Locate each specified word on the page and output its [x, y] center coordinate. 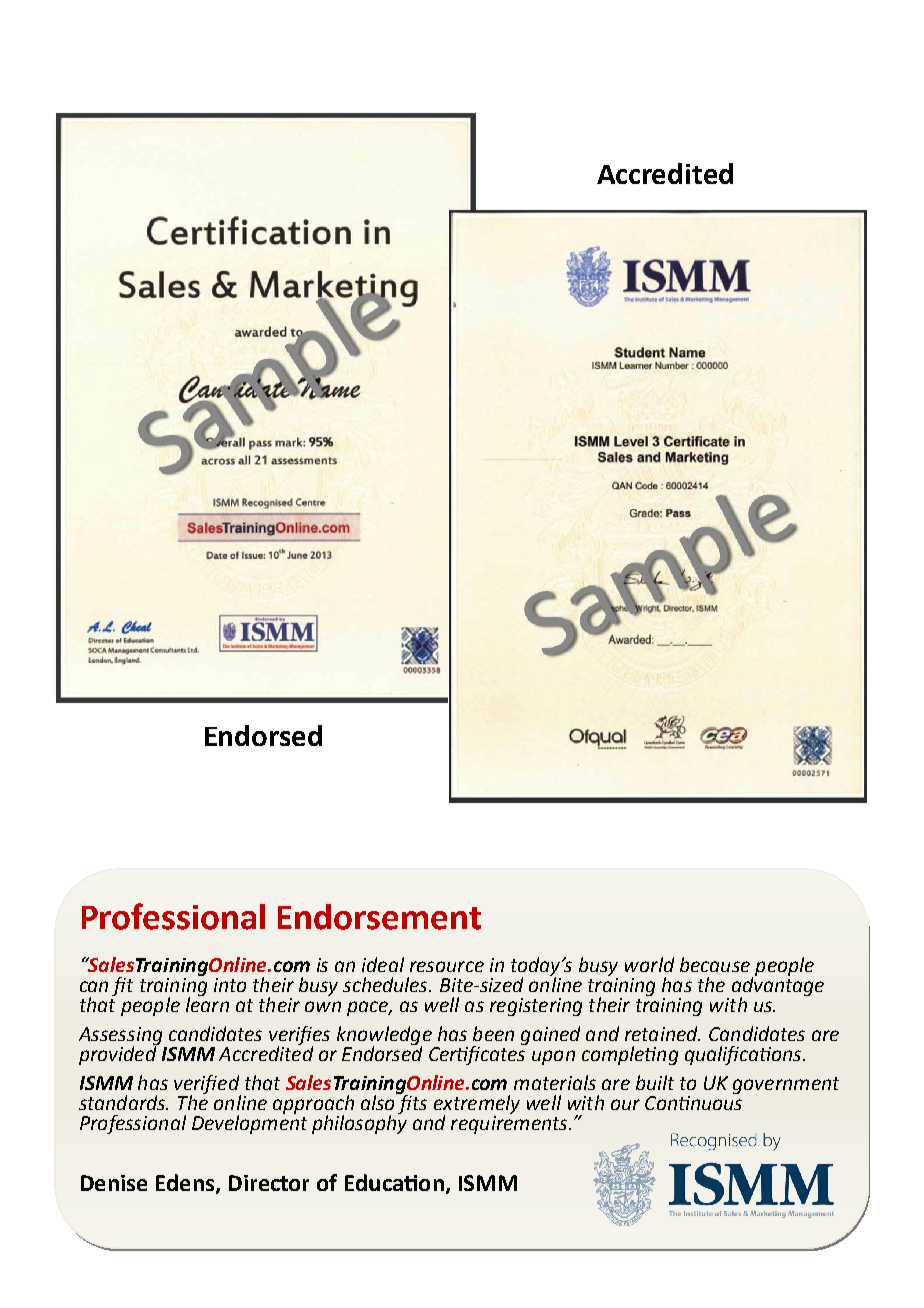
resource [447, 966]
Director [269, 1183]
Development [249, 1123]
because [715, 964]
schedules [386, 984]
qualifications [744, 1055]
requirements [510, 1125]
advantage [778, 986]
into [230, 985]
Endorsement [379, 917]
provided [119, 1054]
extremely [477, 1106]
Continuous [693, 1103]
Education [394, 1182]
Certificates [478, 1054]
